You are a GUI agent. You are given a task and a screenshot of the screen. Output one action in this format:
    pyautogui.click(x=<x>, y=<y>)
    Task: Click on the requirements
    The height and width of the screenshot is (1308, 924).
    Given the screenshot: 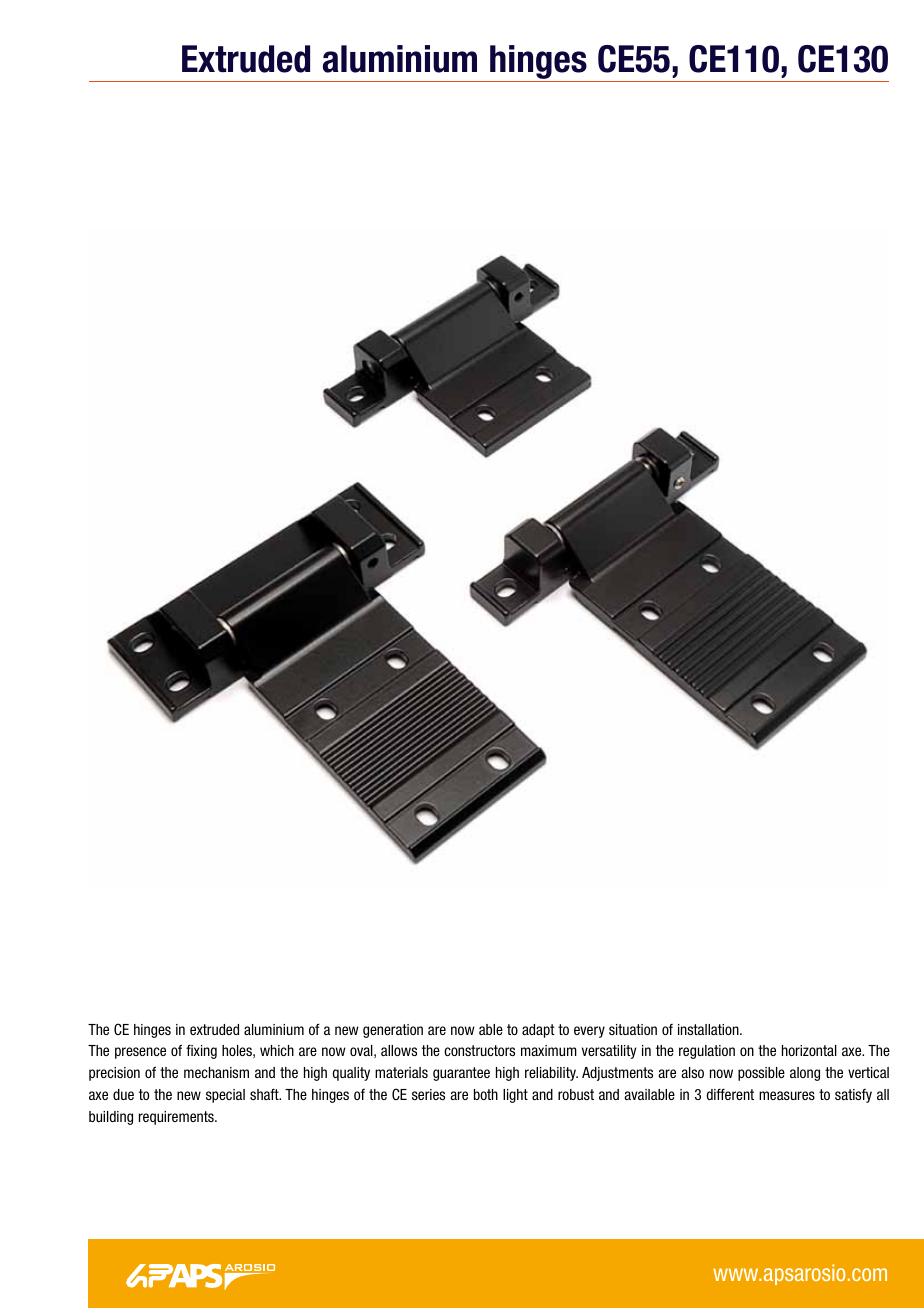 What is the action you would take?
    pyautogui.click(x=177, y=1118)
